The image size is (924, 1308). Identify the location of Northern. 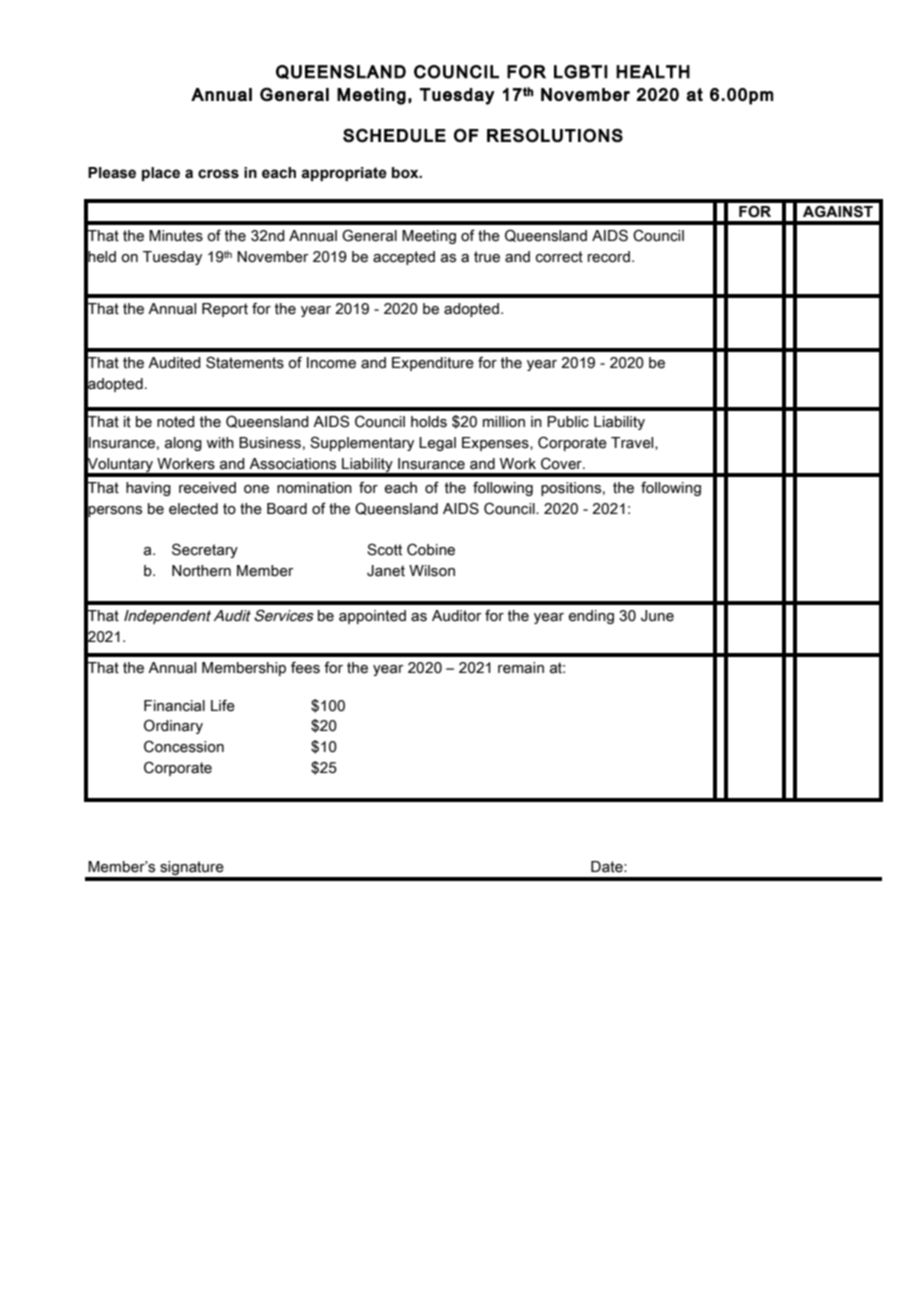
(201, 571).
